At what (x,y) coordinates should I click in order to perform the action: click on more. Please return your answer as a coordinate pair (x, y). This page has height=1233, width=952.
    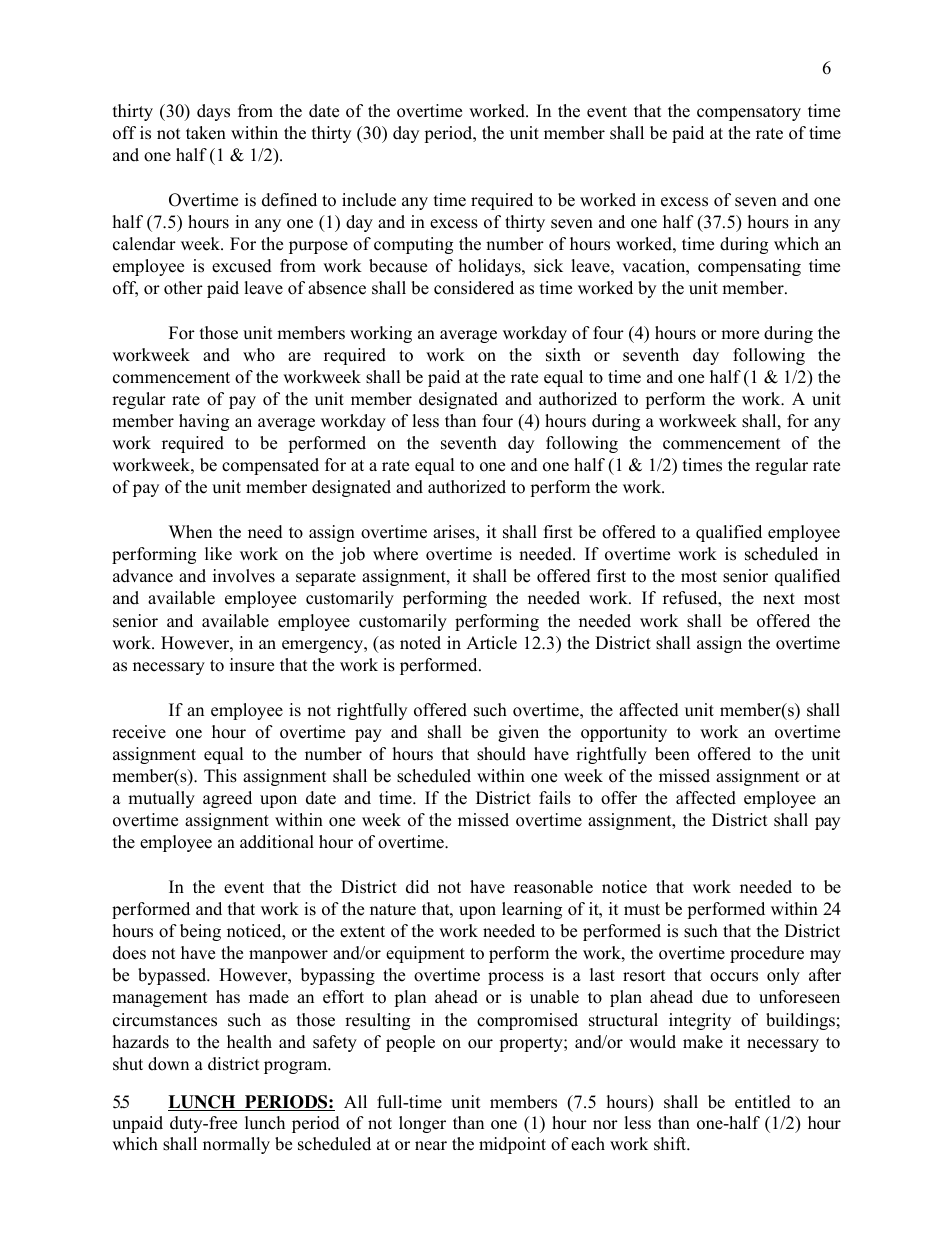
    Looking at the image, I should click on (740, 335).
